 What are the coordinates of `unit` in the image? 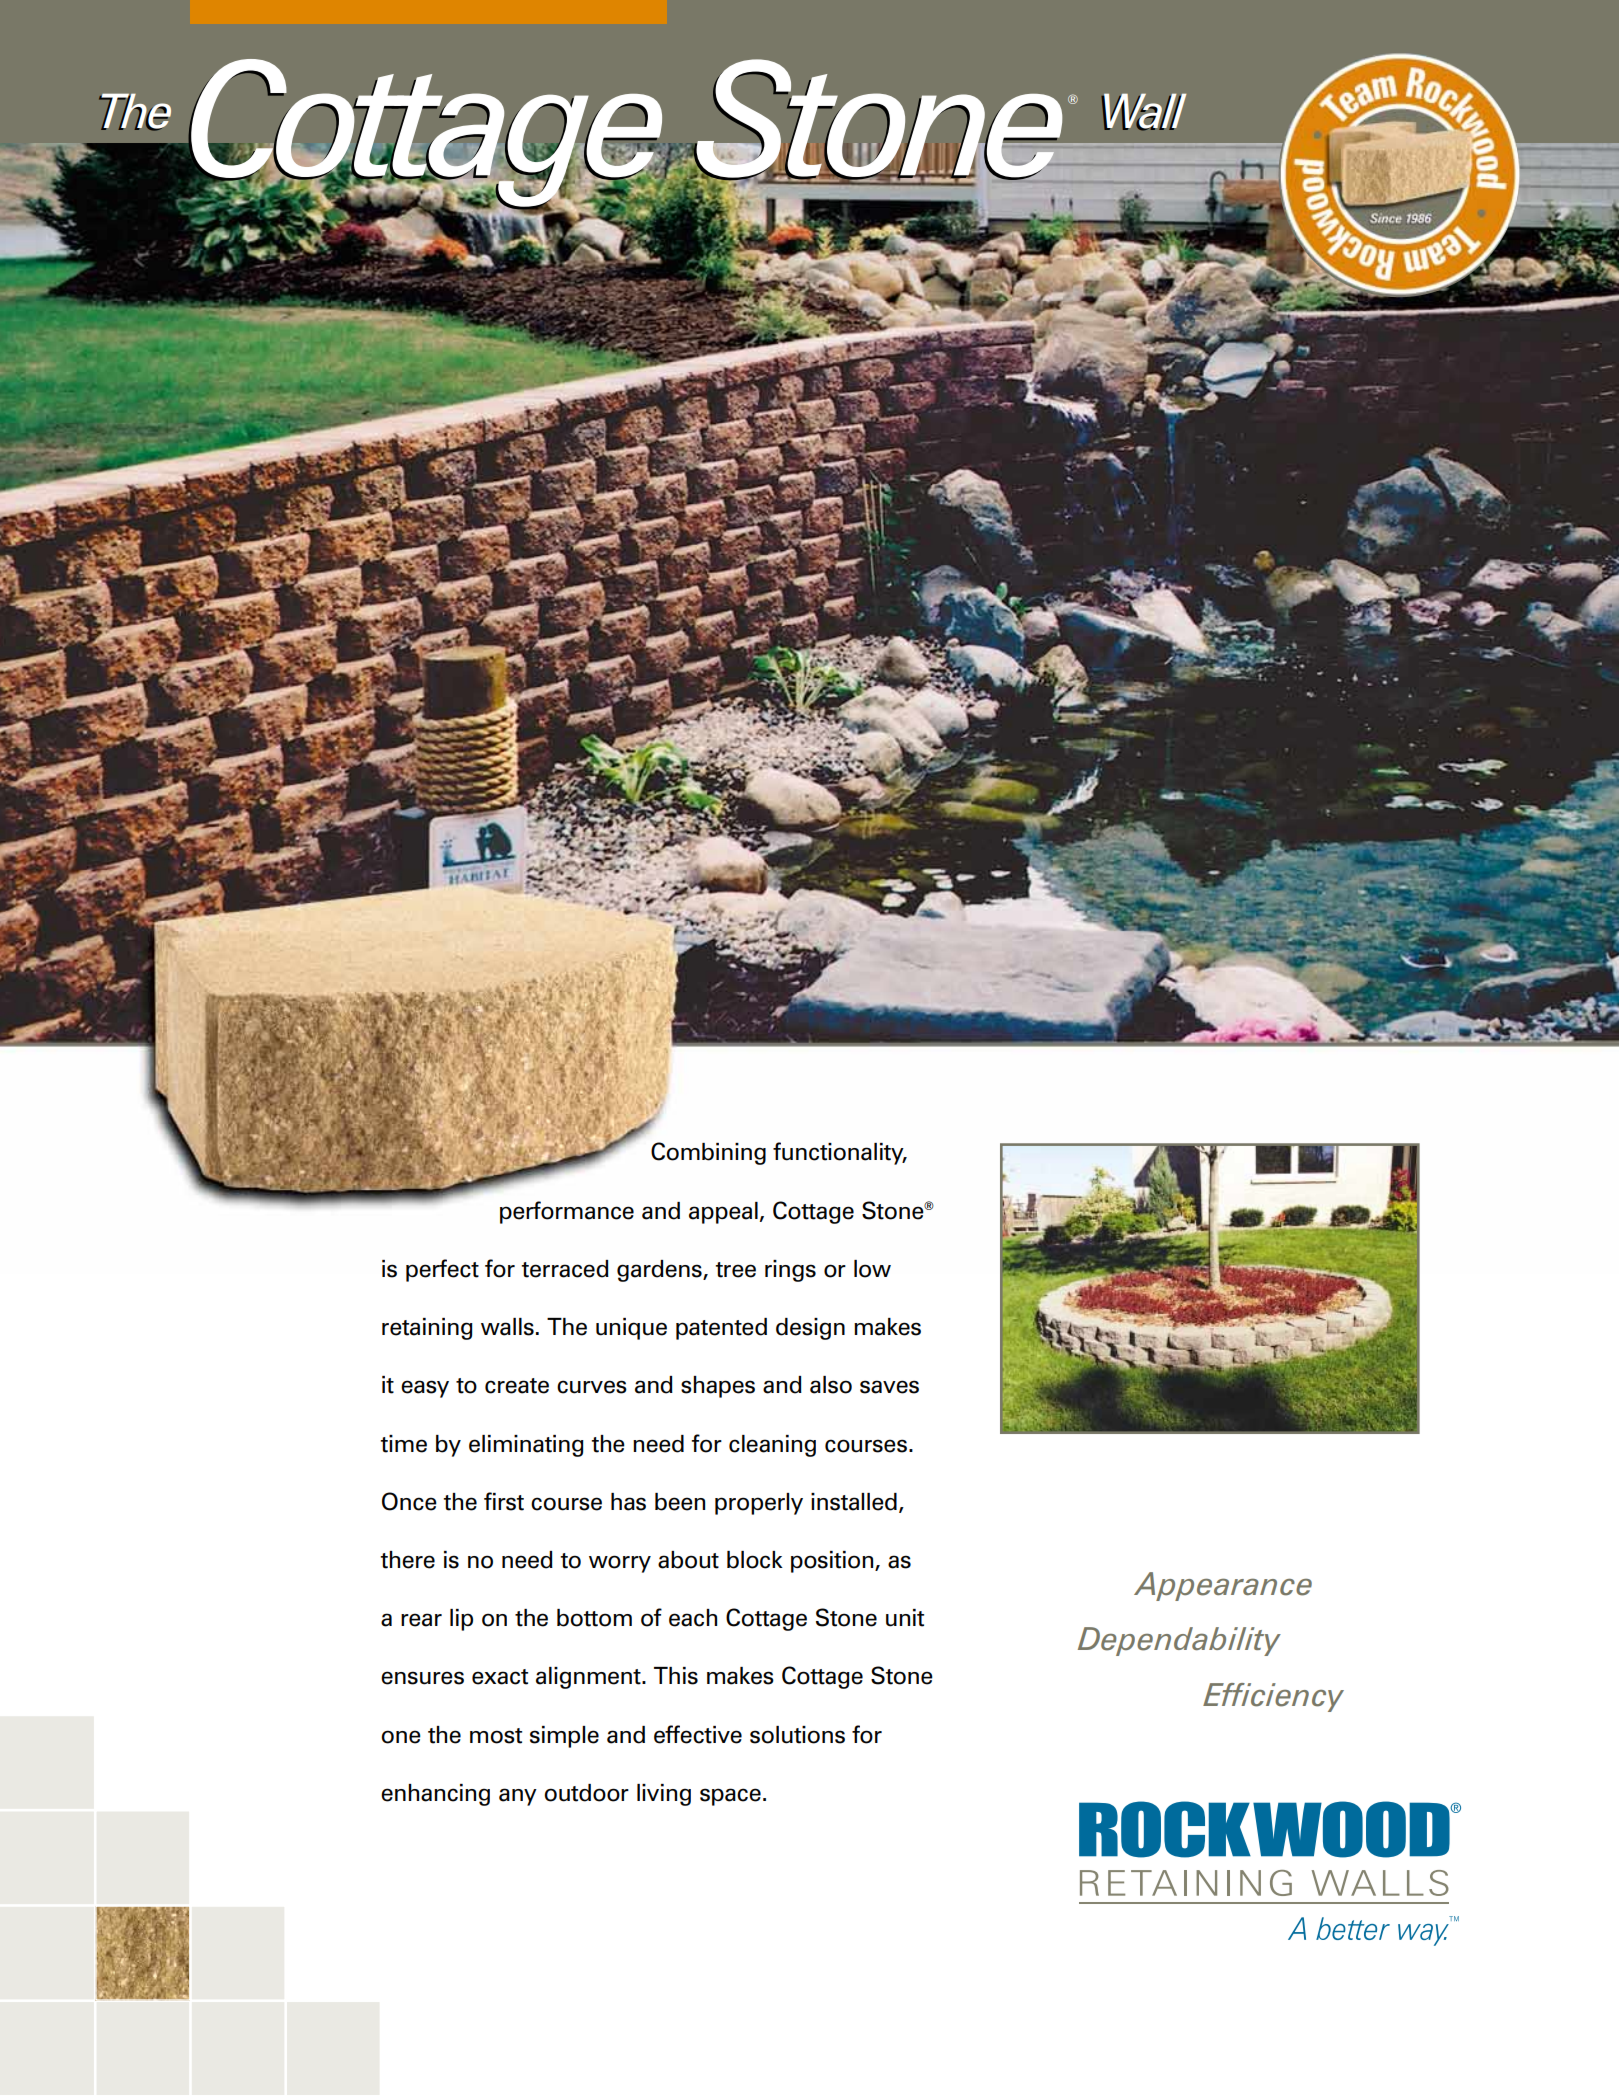 It's located at (905, 1618).
